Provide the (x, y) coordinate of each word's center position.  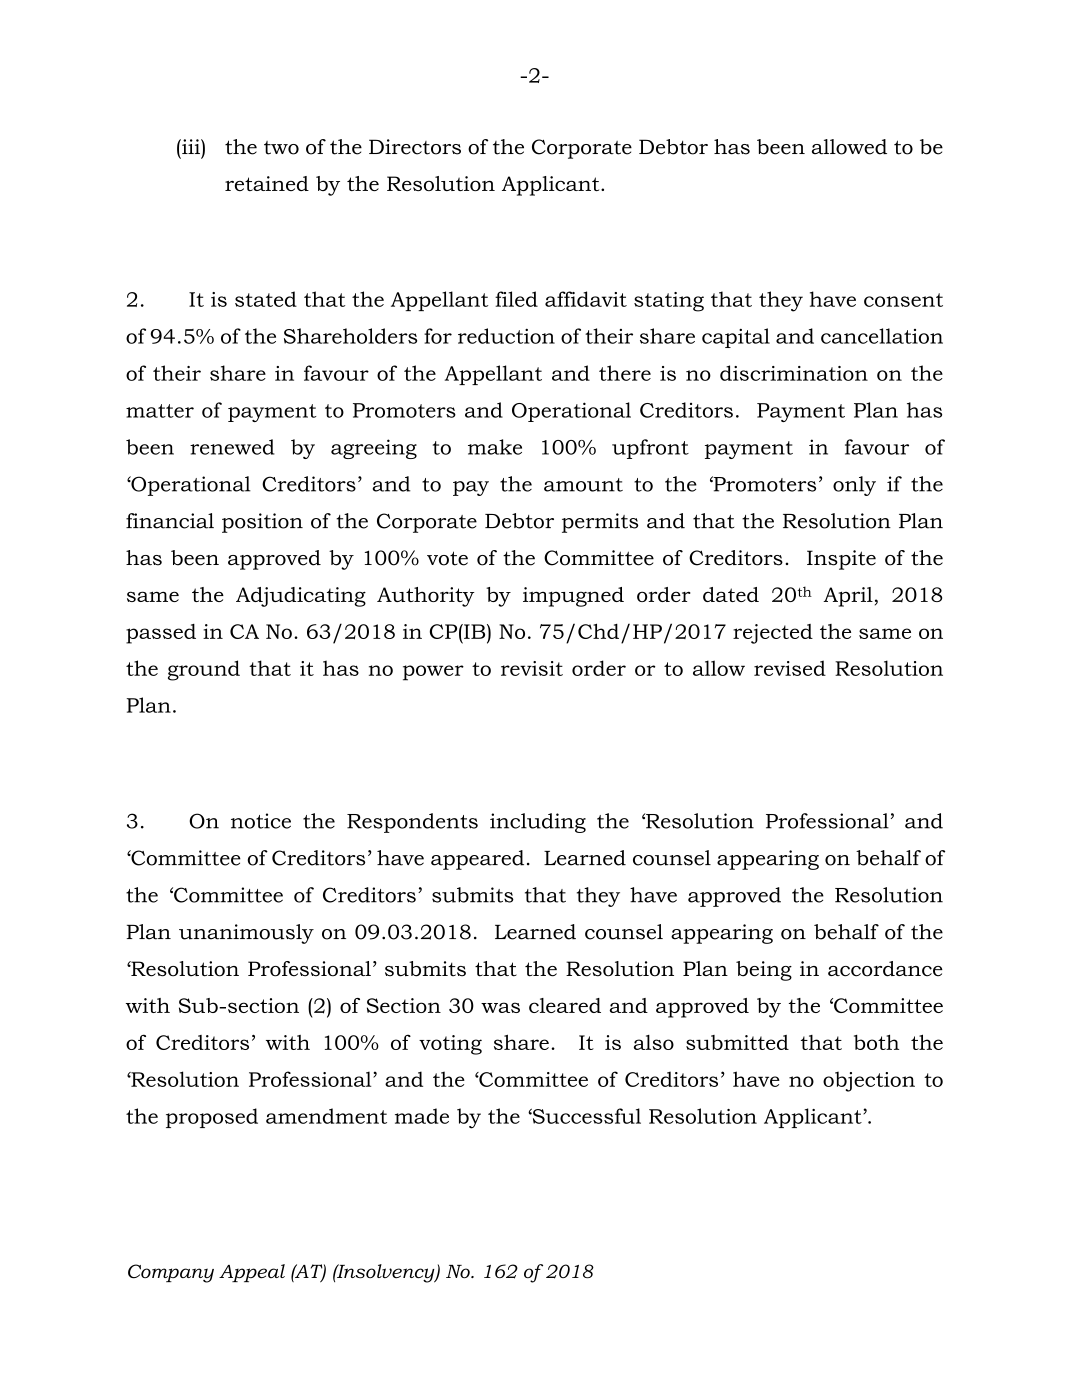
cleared (565, 1005)
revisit (532, 668)
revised (790, 668)
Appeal (252, 1273)
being (764, 971)
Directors (415, 147)
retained (267, 183)
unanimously (246, 934)
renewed (232, 447)
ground (204, 670)
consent (903, 300)
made (422, 1116)
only (854, 486)
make (495, 447)
